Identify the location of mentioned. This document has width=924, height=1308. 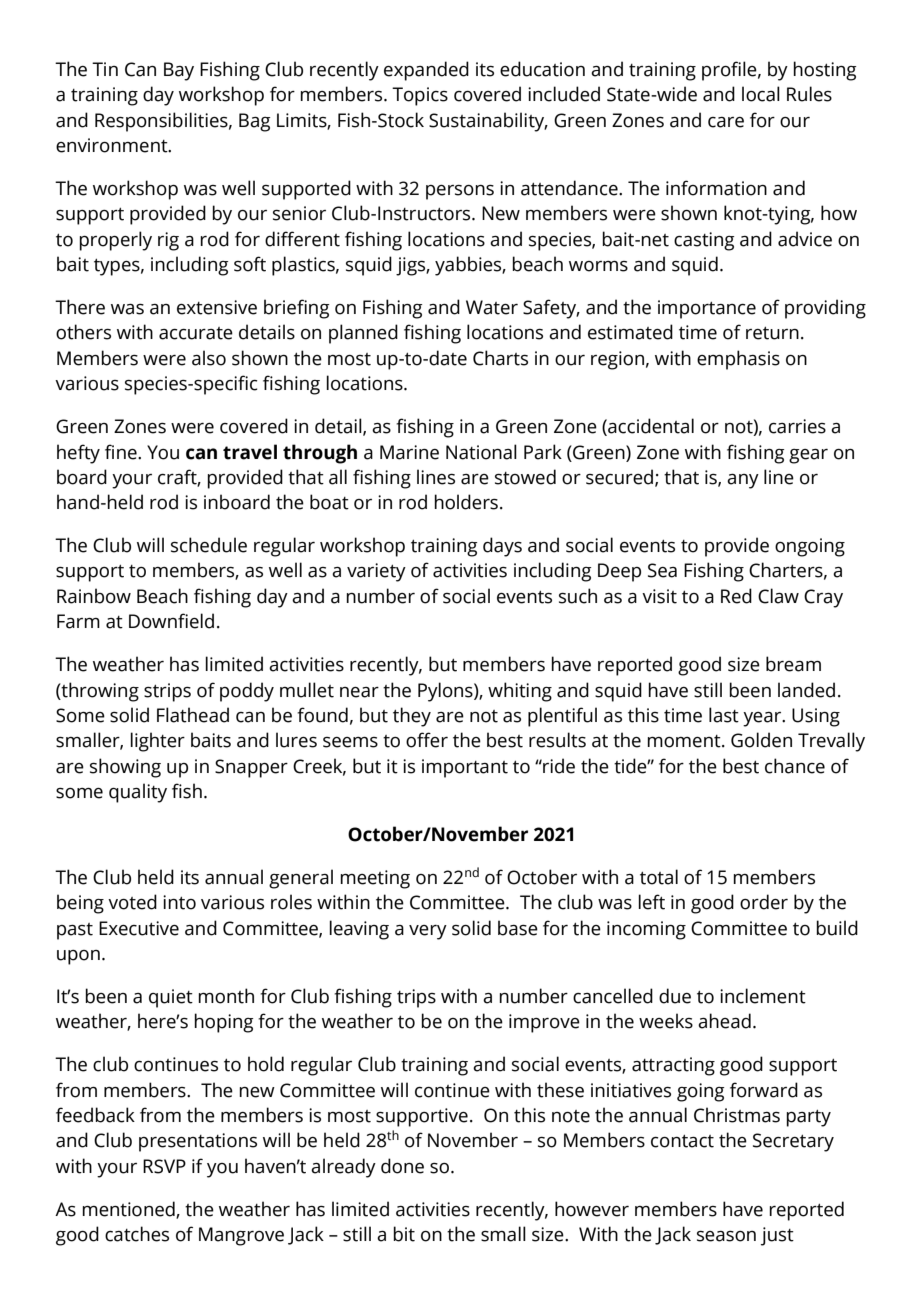
(129, 1209).
